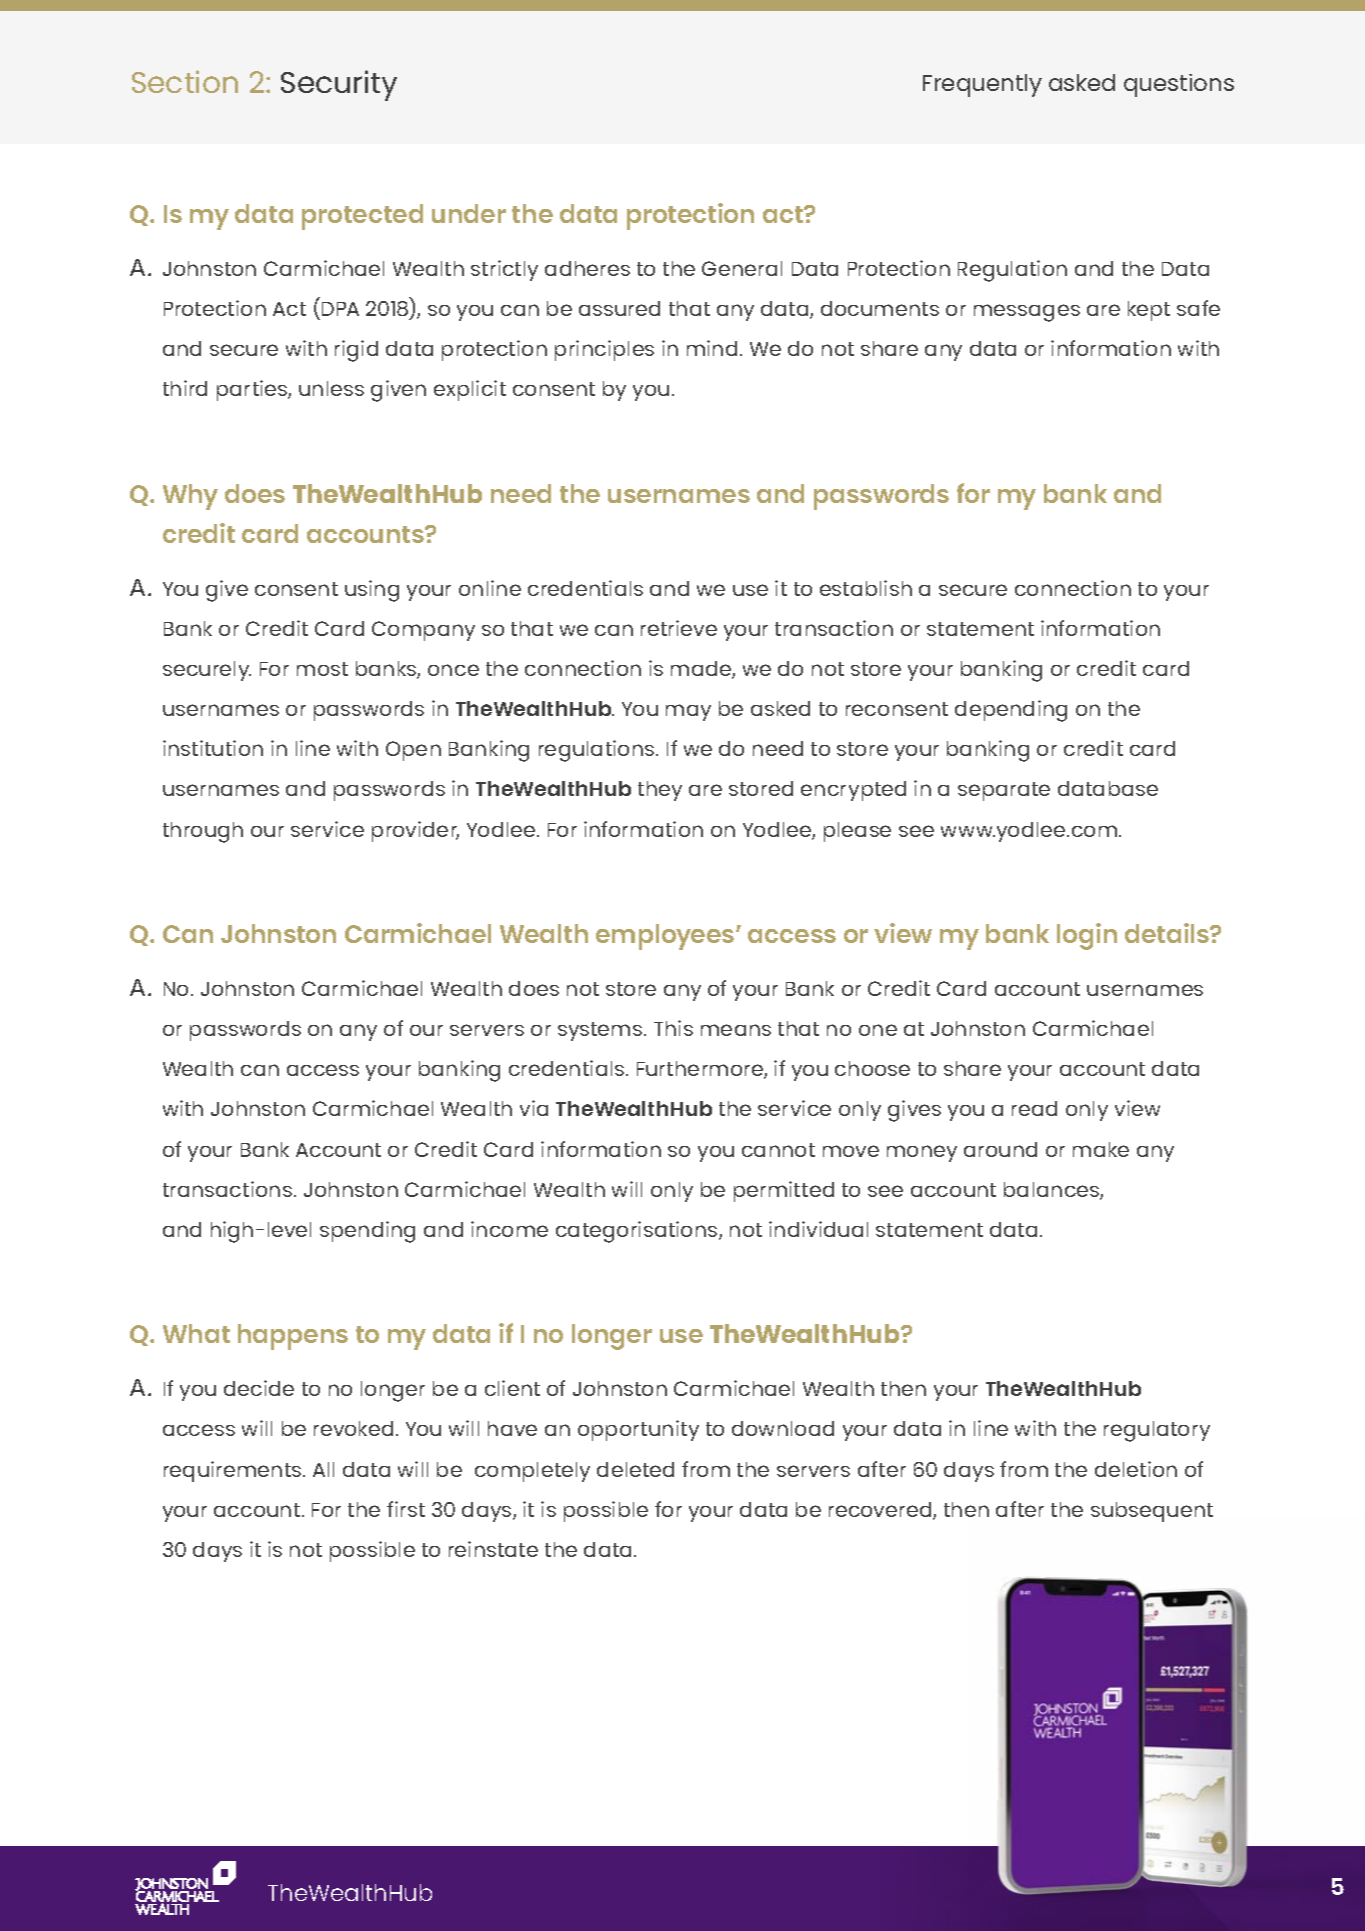  Describe the element at coordinates (742, 268) in the document. I see `General` at that location.
